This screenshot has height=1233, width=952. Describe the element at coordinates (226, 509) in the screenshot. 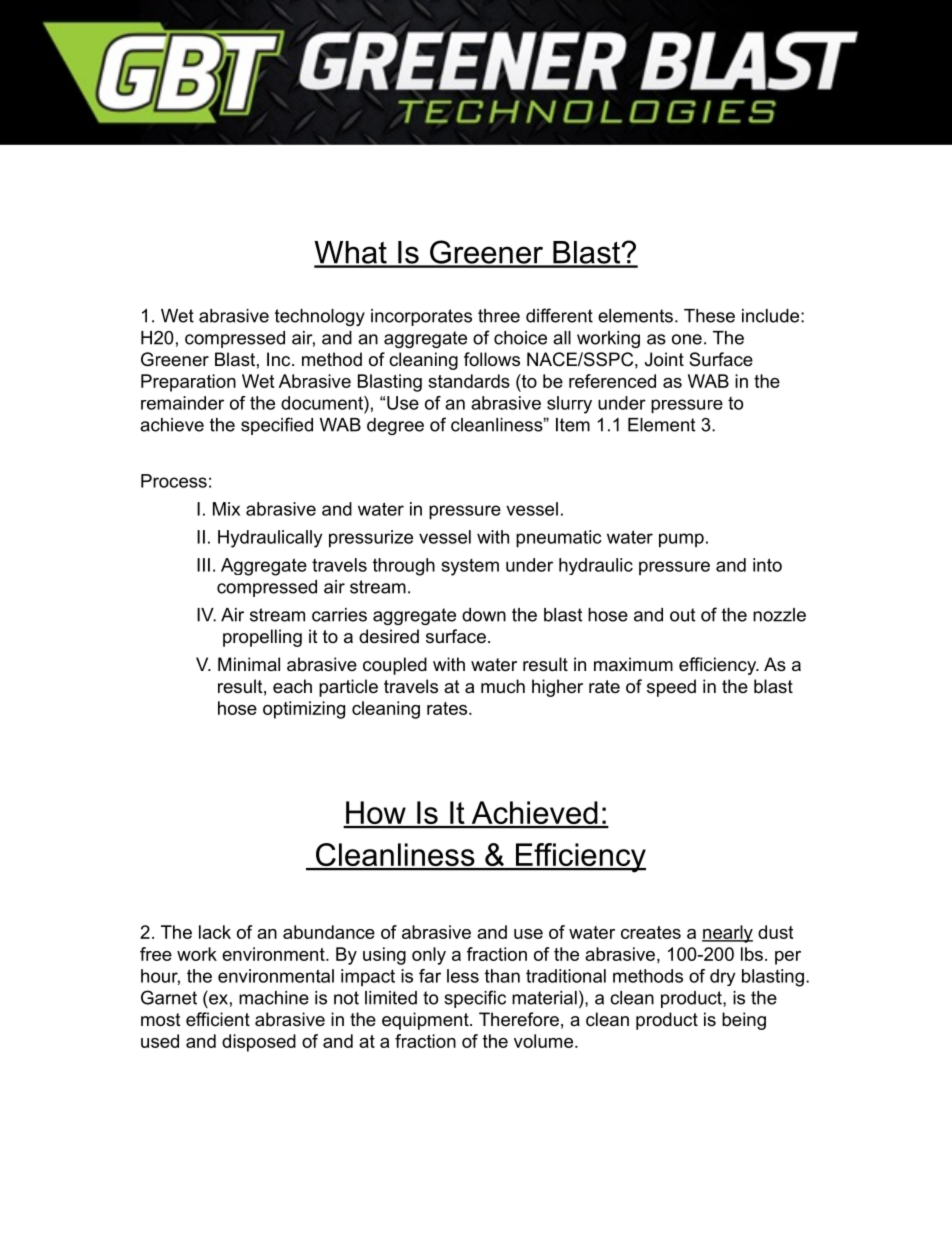

I see `Mix` at that location.
